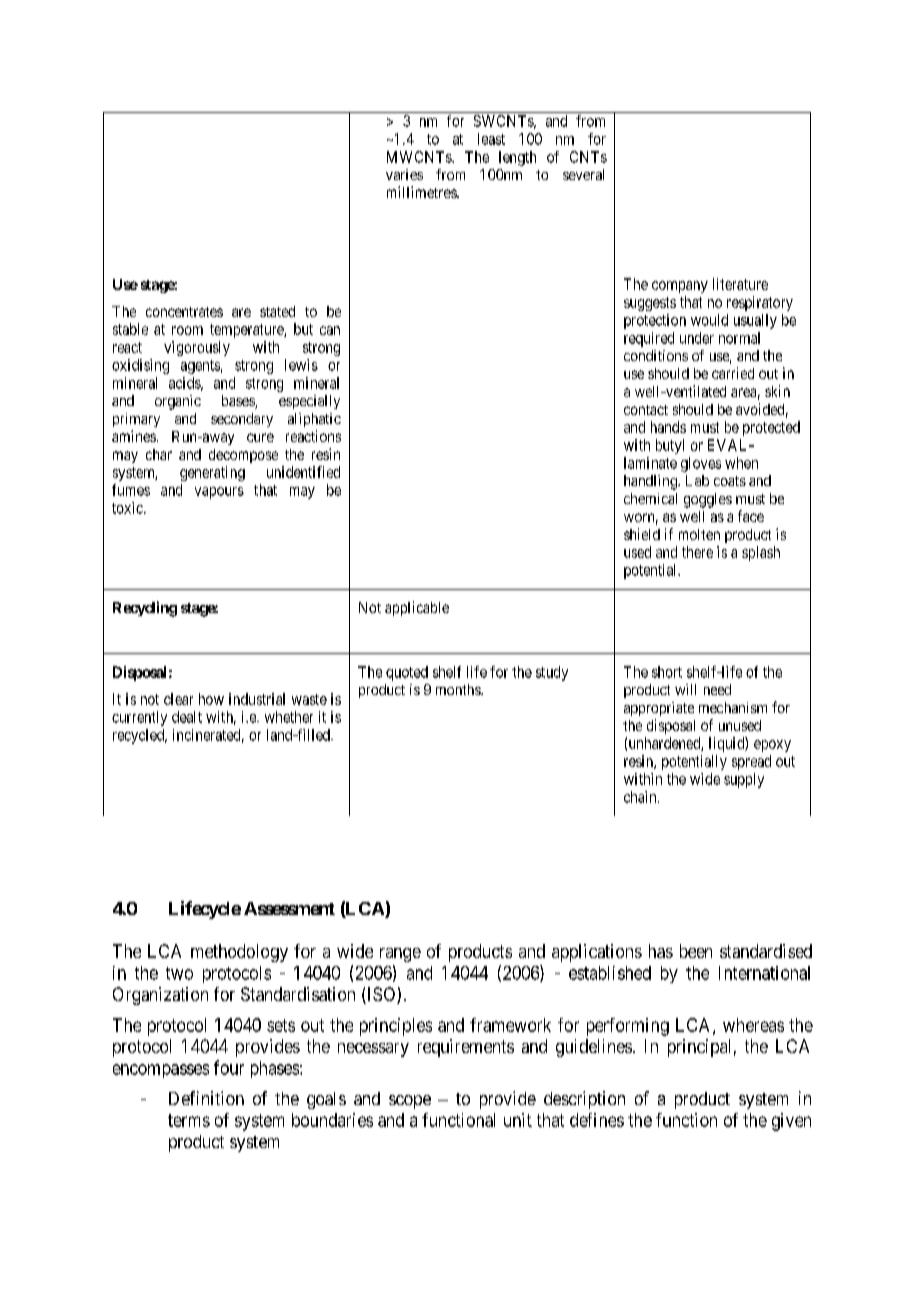 The height and width of the page is (1308, 924). What do you see at coordinates (184, 312) in the page?
I see `concentrates` at bounding box center [184, 312].
